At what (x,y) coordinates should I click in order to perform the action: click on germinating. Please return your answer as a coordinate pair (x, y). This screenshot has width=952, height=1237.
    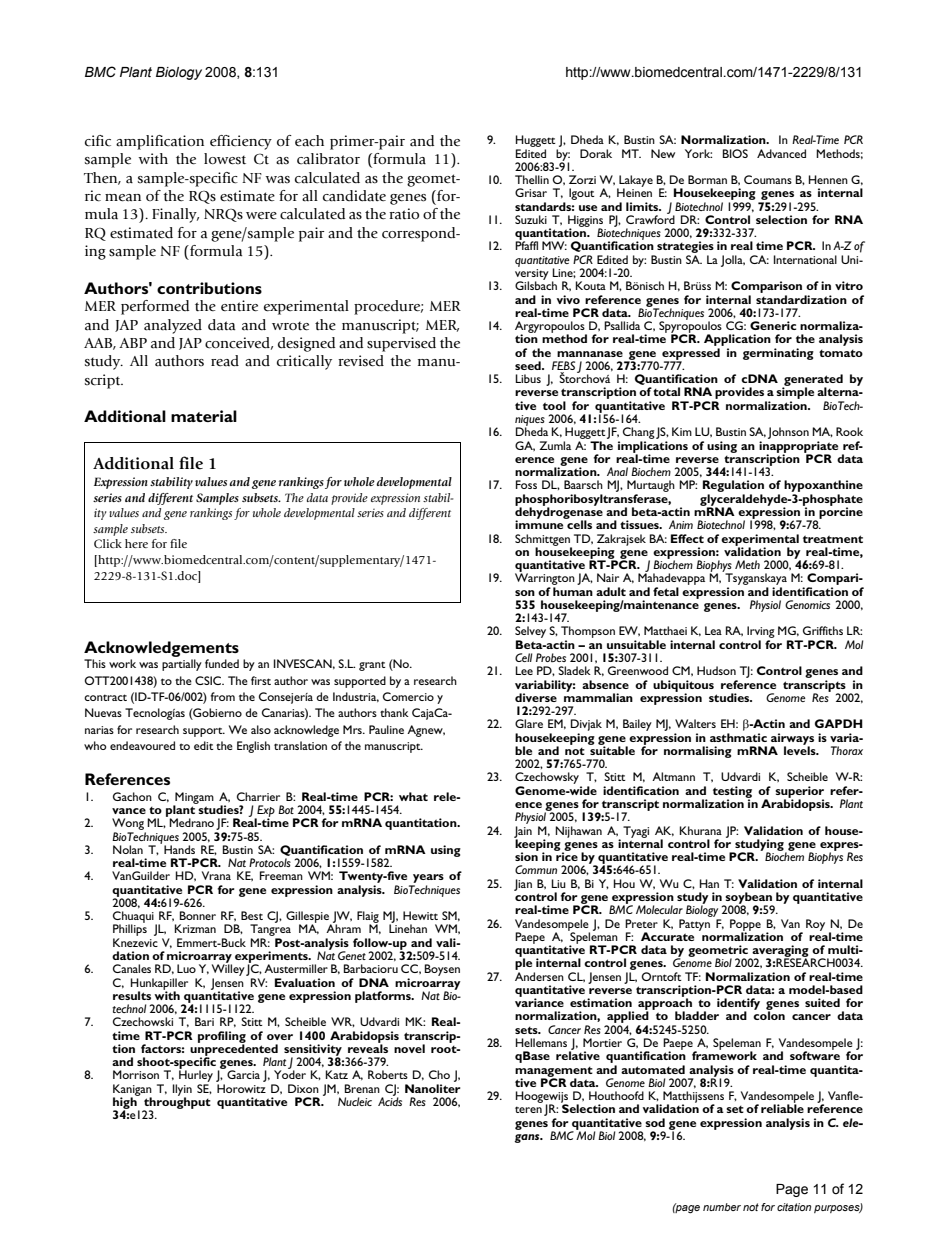
    Looking at the image, I should click on (778, 354).
